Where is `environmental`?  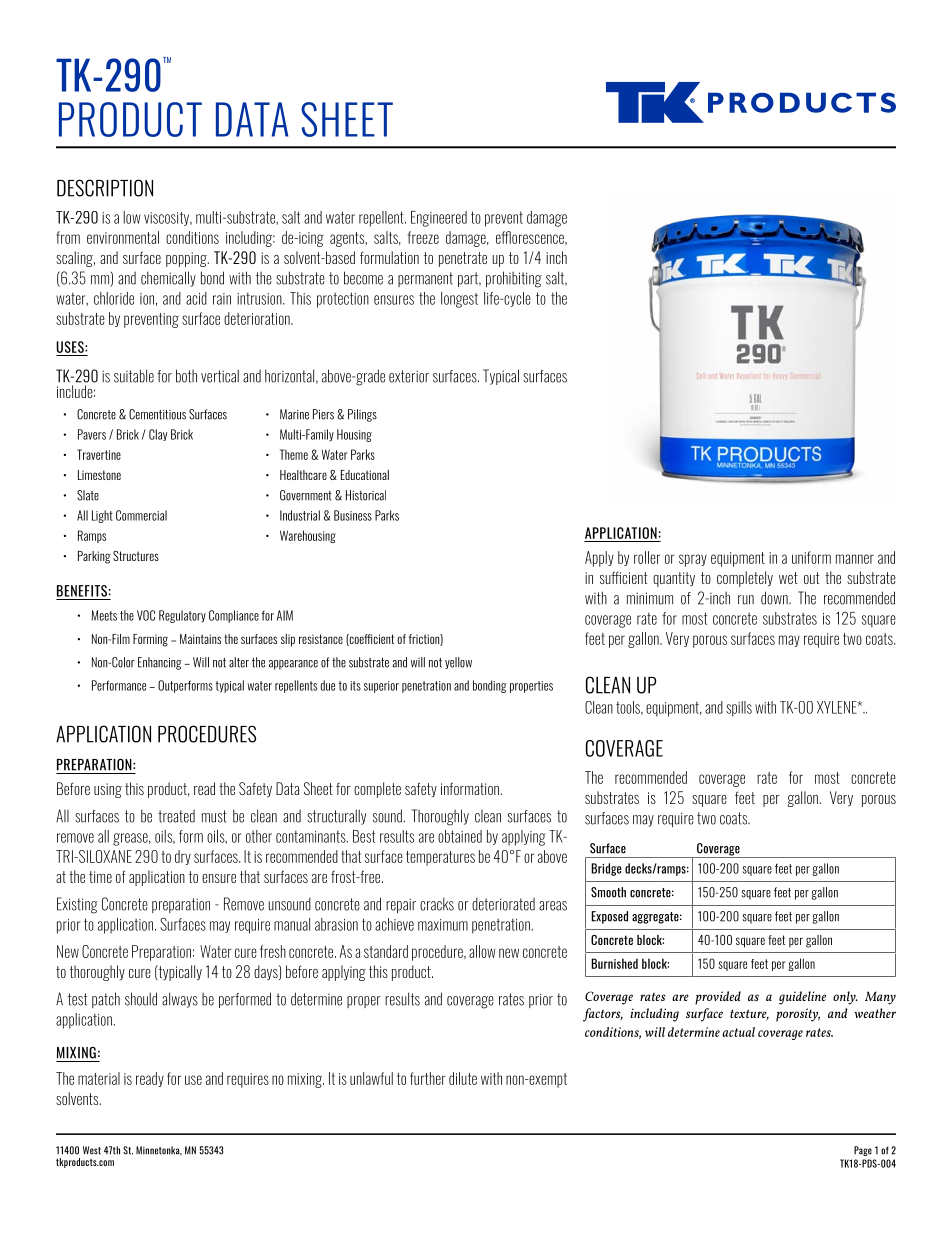
environmental is located at coordinates (123, 237).
